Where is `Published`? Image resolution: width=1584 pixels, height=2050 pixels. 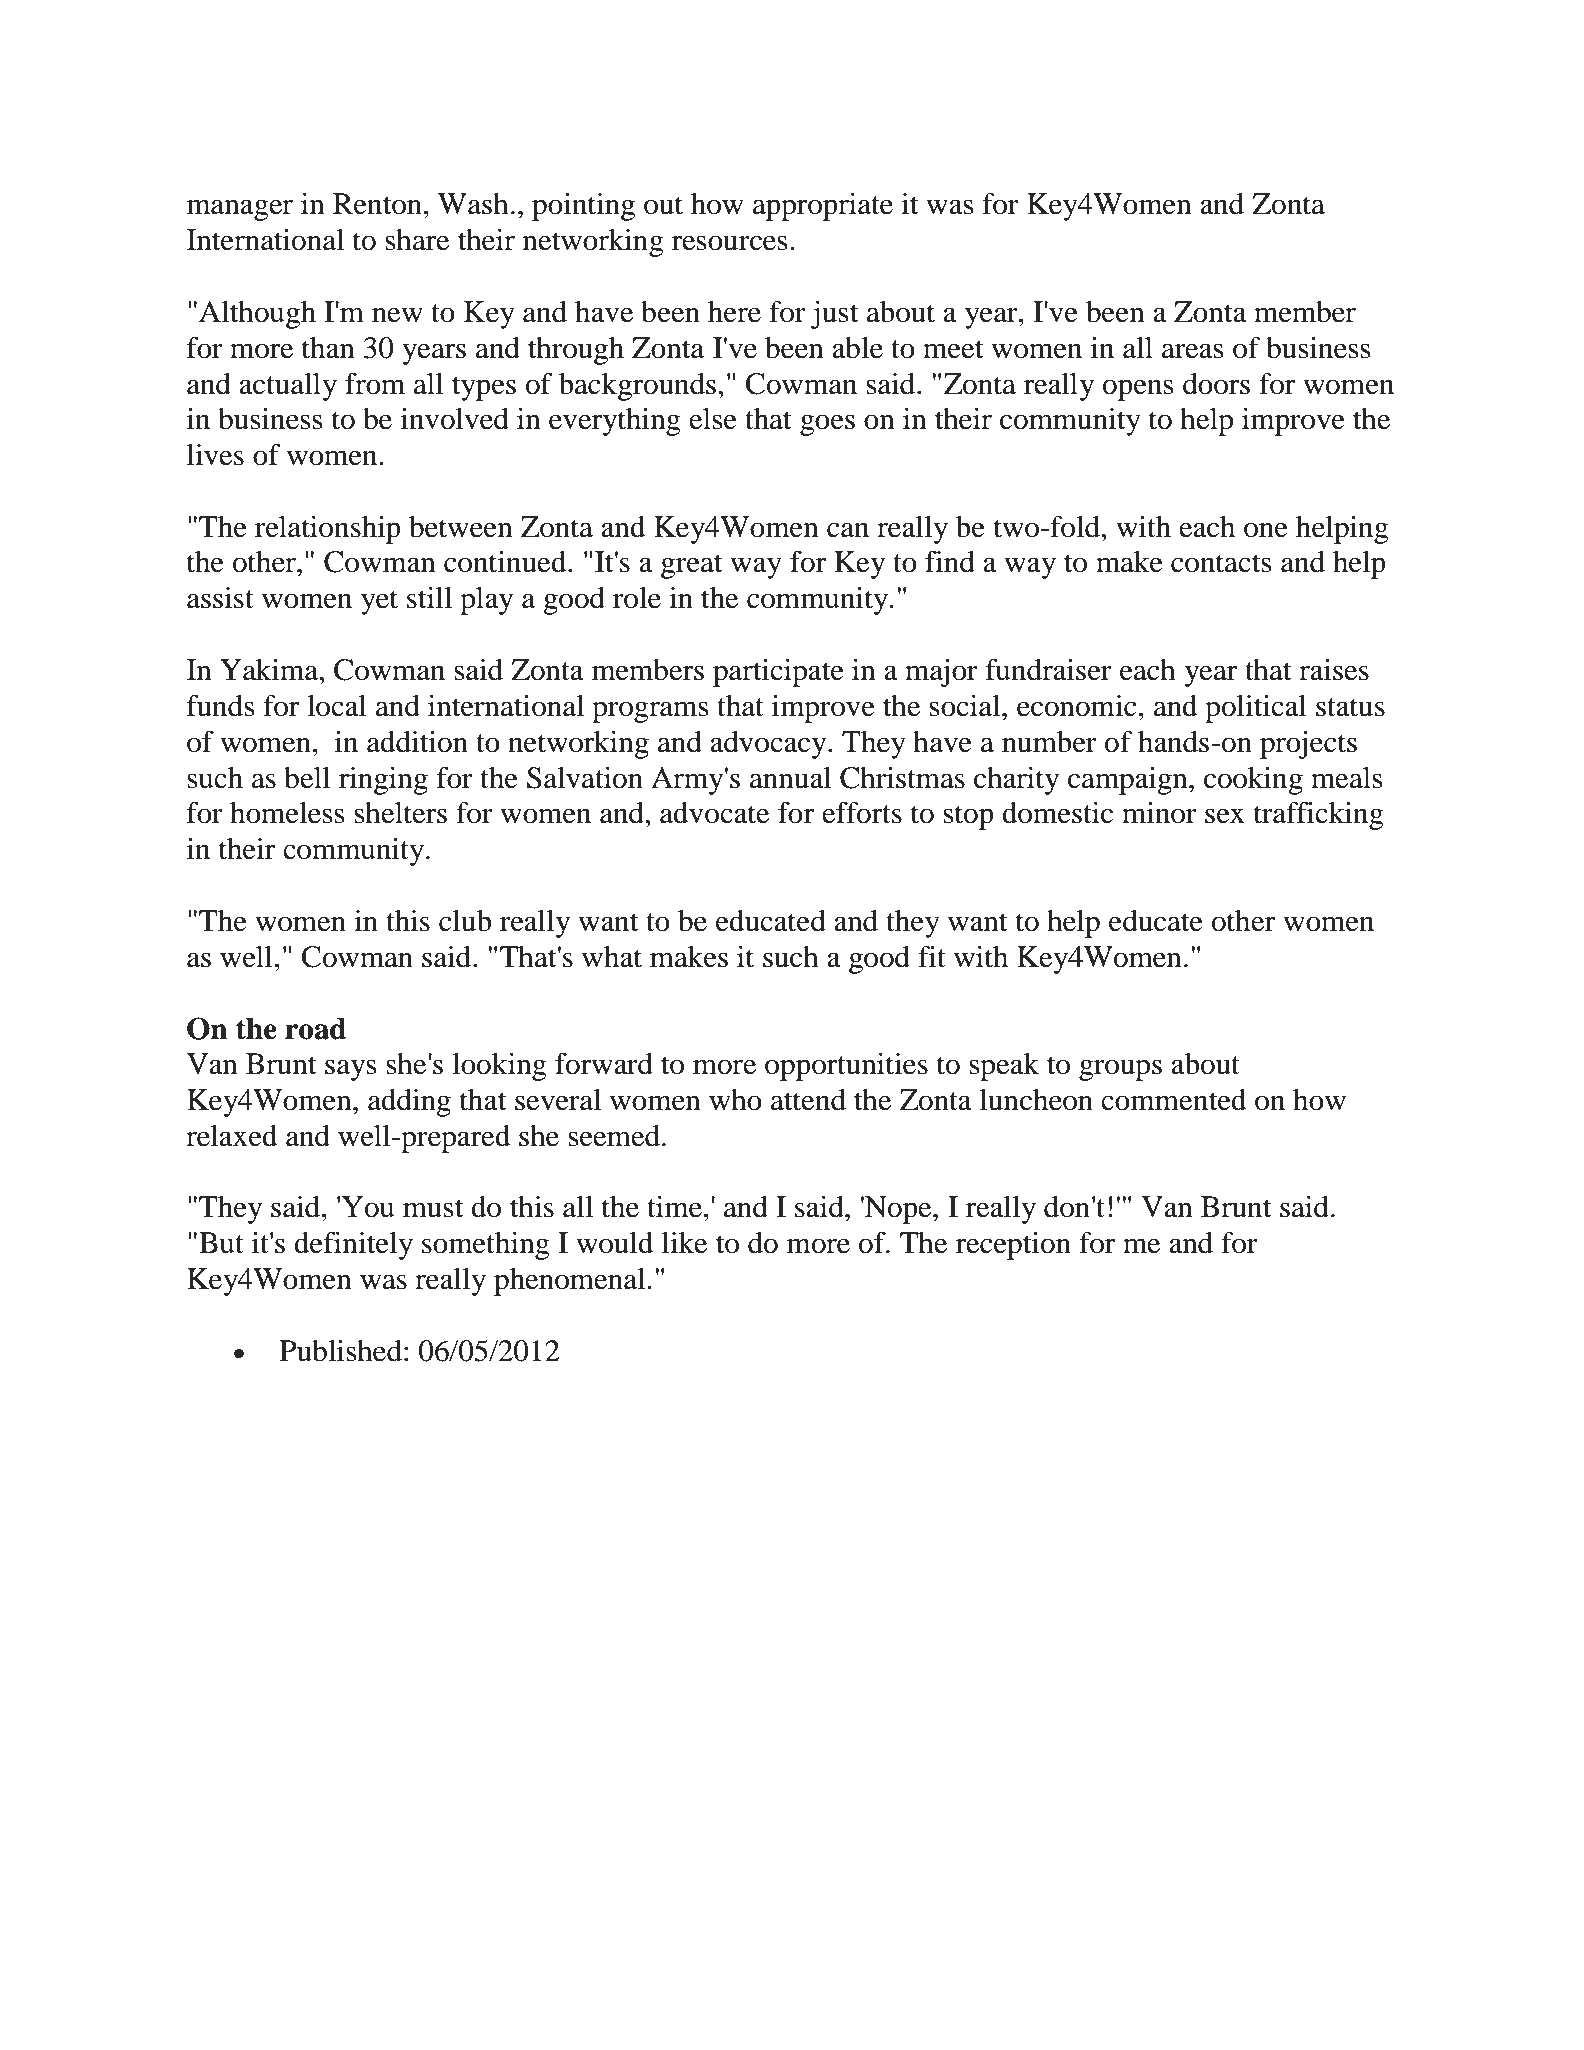 Published is located at coordinates (341, 1351).
